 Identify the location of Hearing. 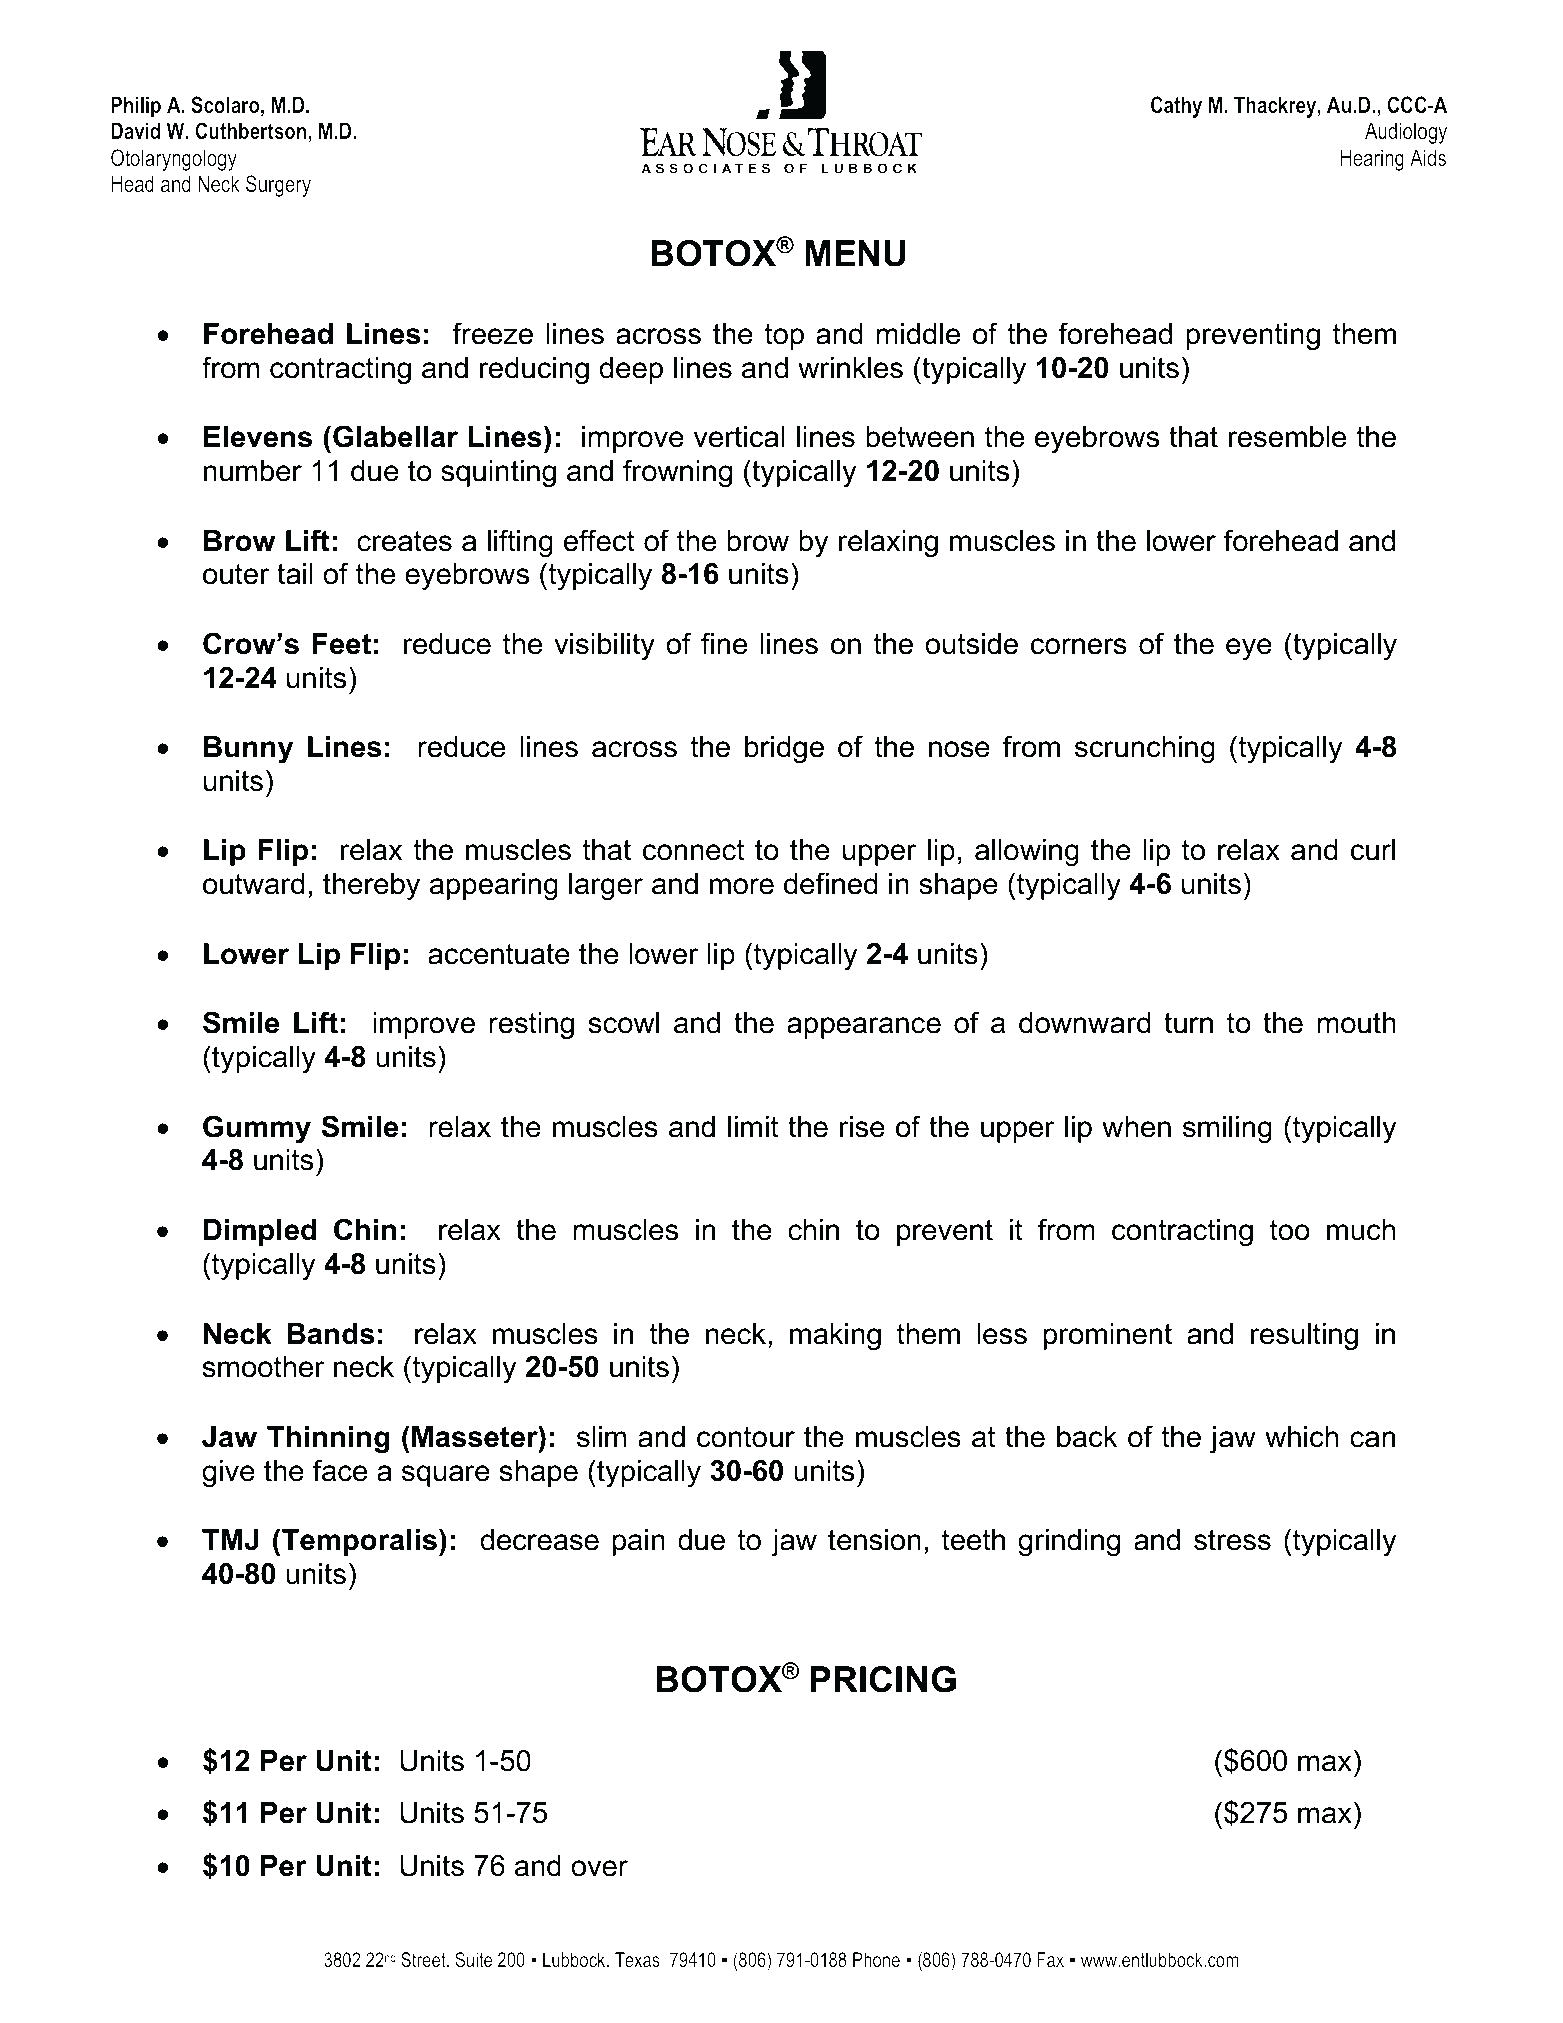
(1372, 160).
